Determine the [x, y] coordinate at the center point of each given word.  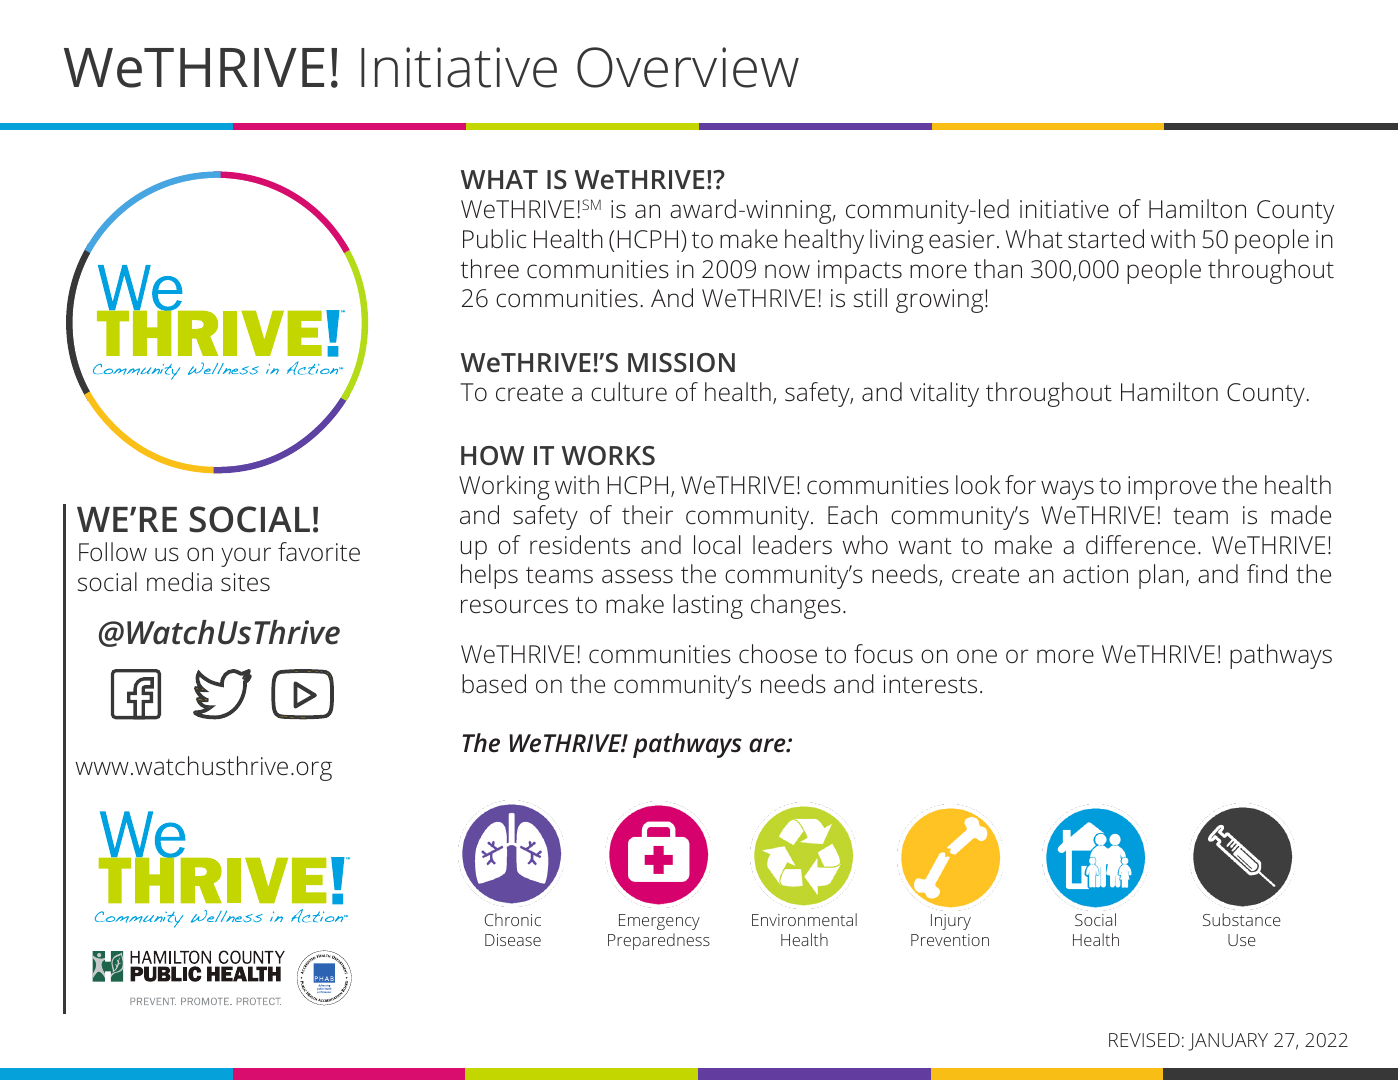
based [494, 684]
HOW [492, 455]
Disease [513, 940]
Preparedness [659, 941]
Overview [688, 67]
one [977, 656]
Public [494, 239]
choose [778, 654]
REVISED [1144, 1040]
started [1106, 239]
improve [1172, 488]
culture [629, 392]
